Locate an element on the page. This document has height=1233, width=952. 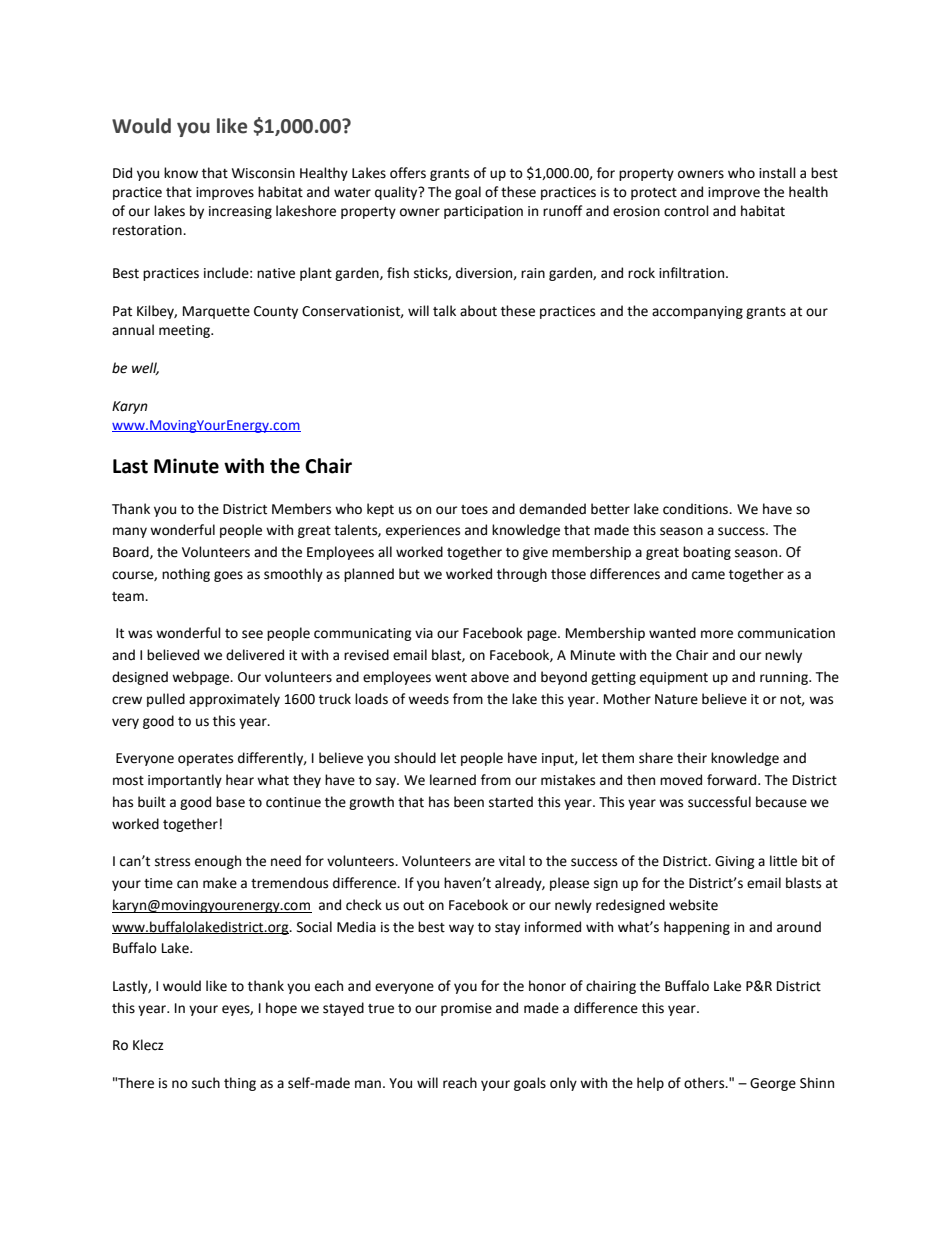
participation is located at coordinates (483, 212).
